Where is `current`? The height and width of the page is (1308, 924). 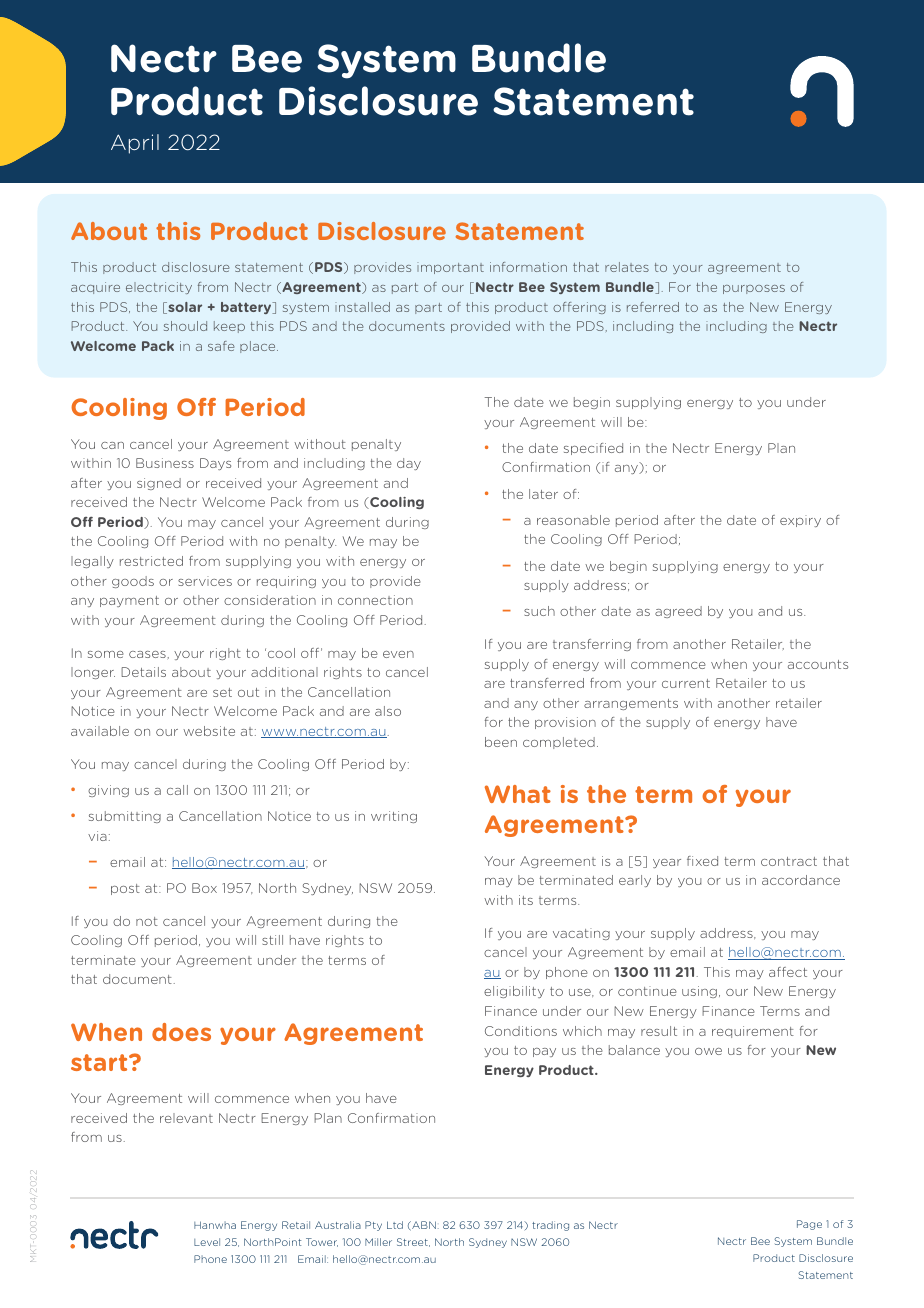
current is located at coordinates (686, 683).
